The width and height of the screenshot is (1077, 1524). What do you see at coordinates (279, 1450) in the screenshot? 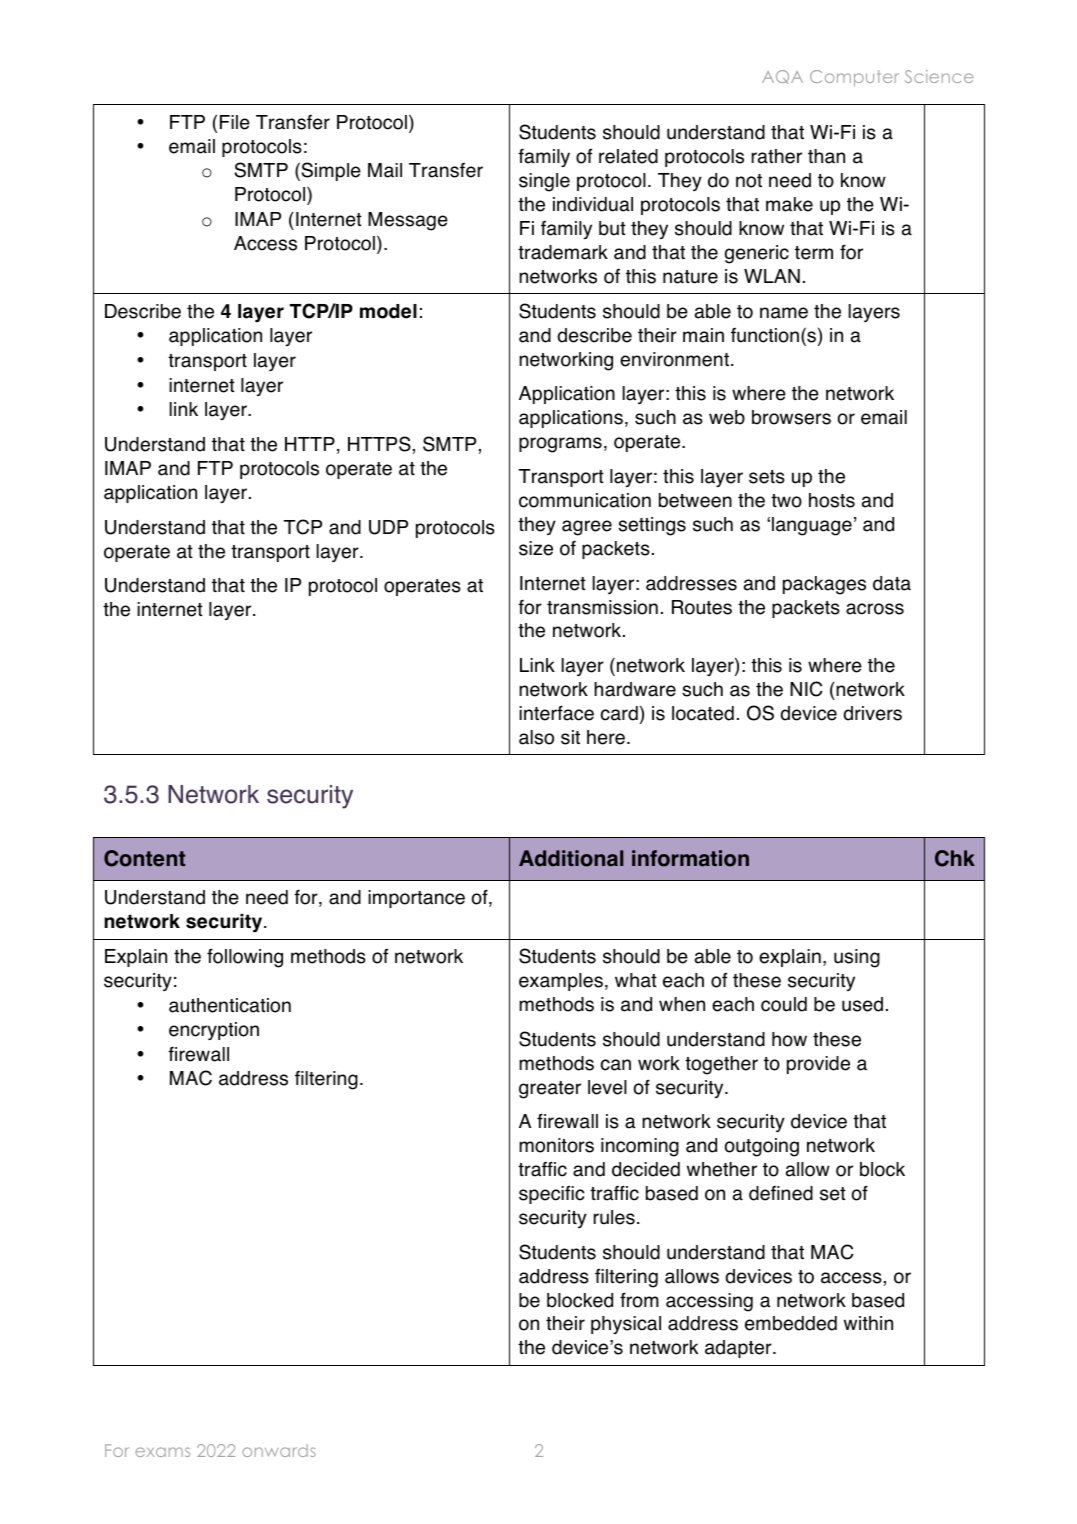
I see `onwards` at bounding box center [279, 1450].
